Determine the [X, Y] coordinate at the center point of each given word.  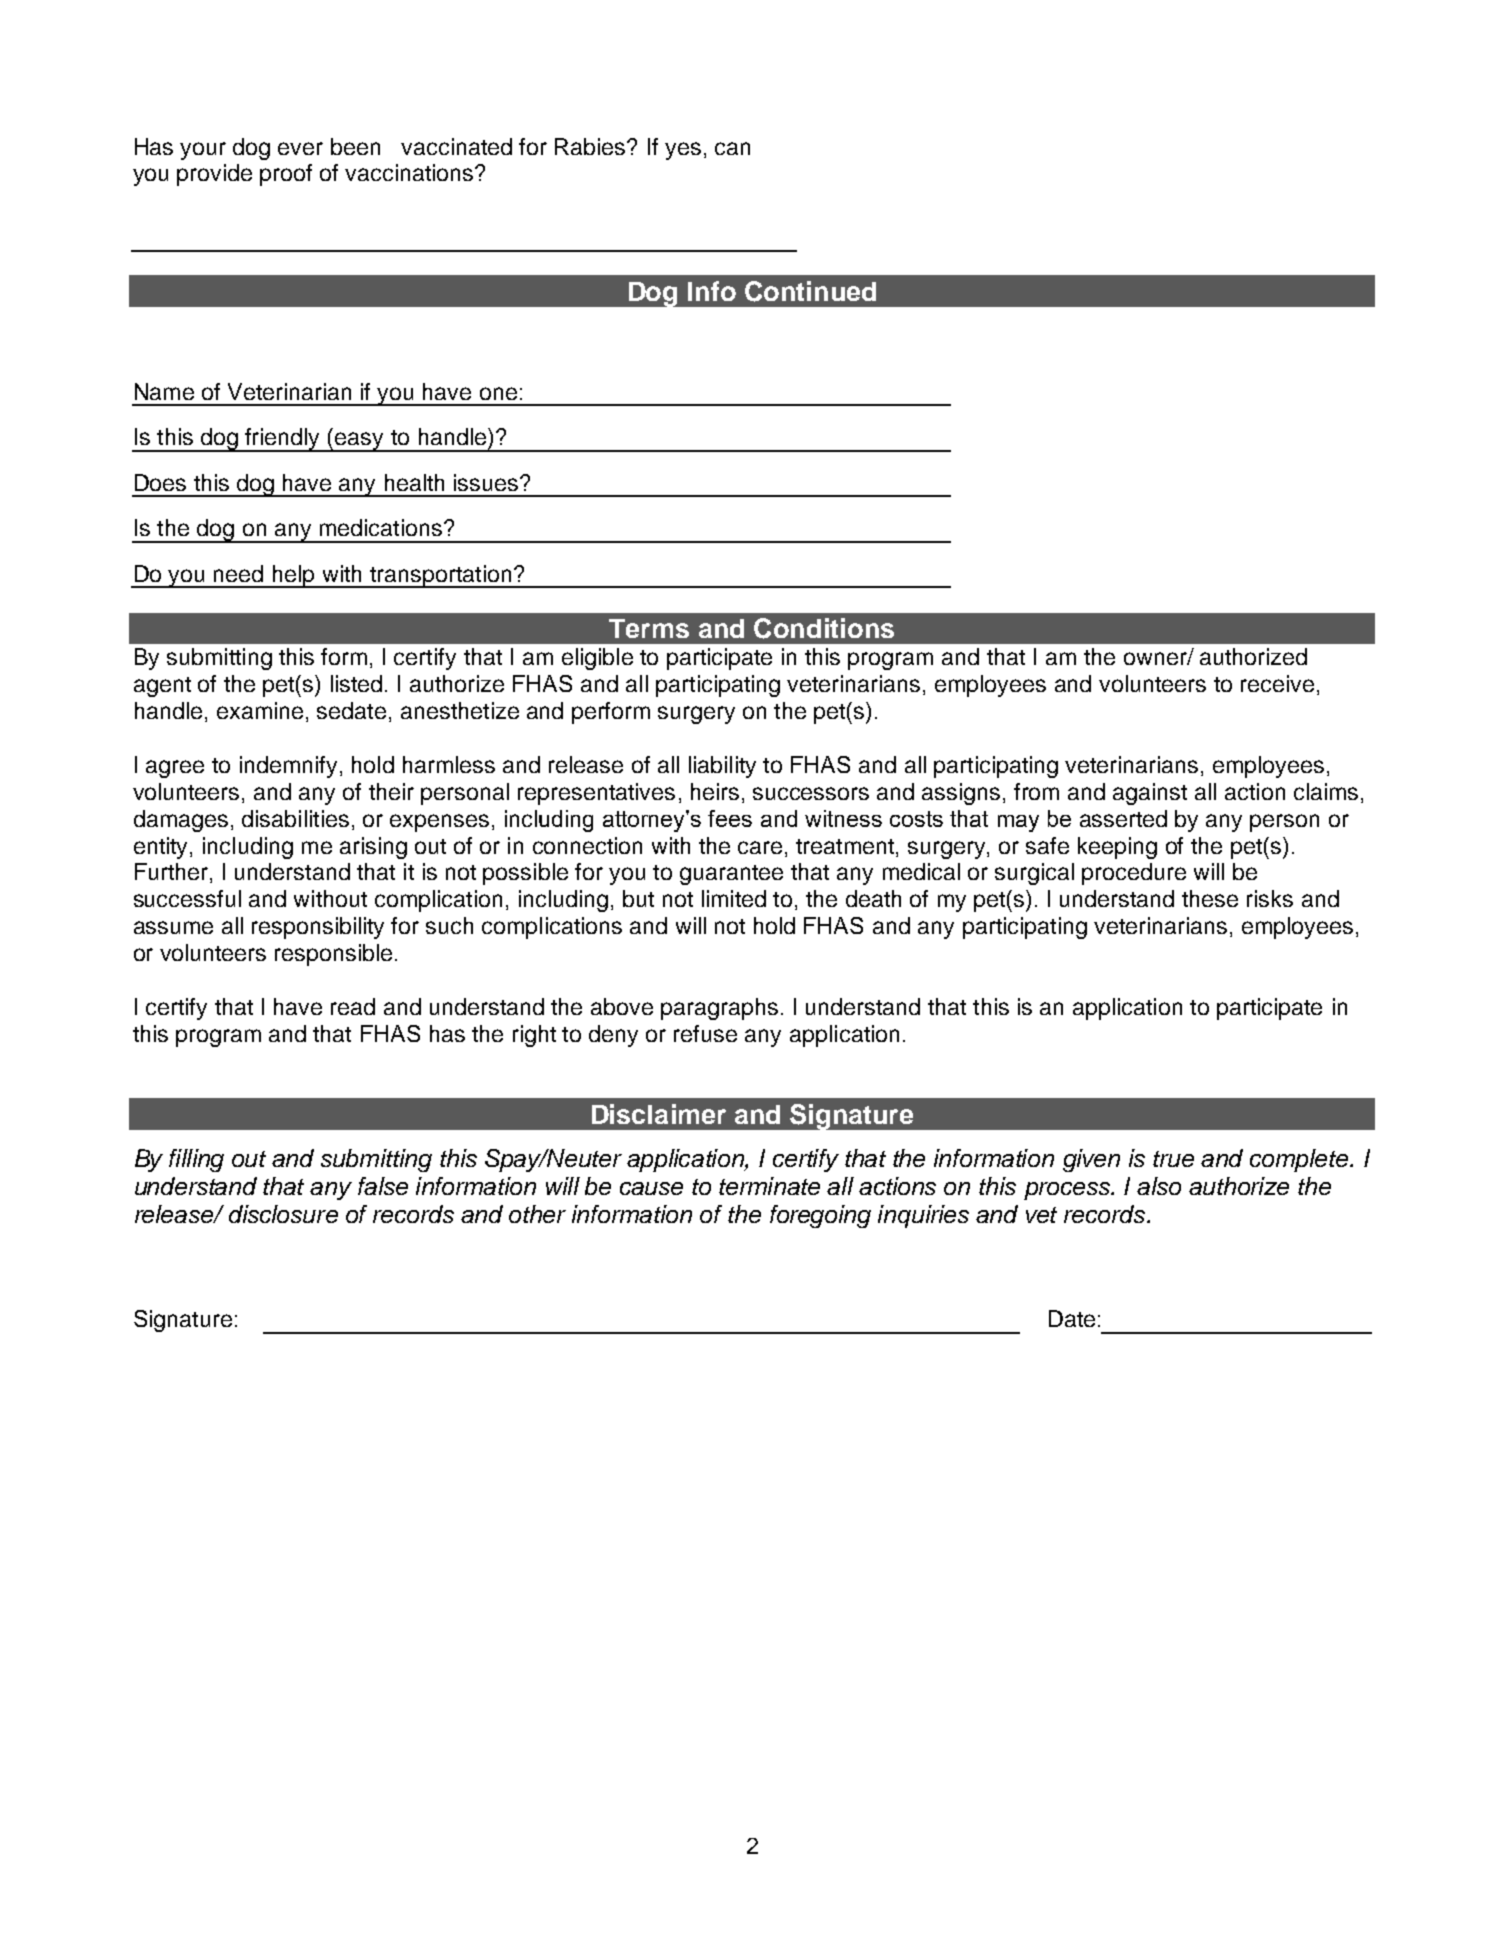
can [732, 148]
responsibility [318, 928]
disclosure [283, 1214]
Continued [810, 291]
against [1150, 794]
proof [286, 175]
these [1210, 898]
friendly [283, 440]
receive [1277, 683]
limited [734, 898]
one [498, 393]
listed [356, 683]
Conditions [824, 628]
